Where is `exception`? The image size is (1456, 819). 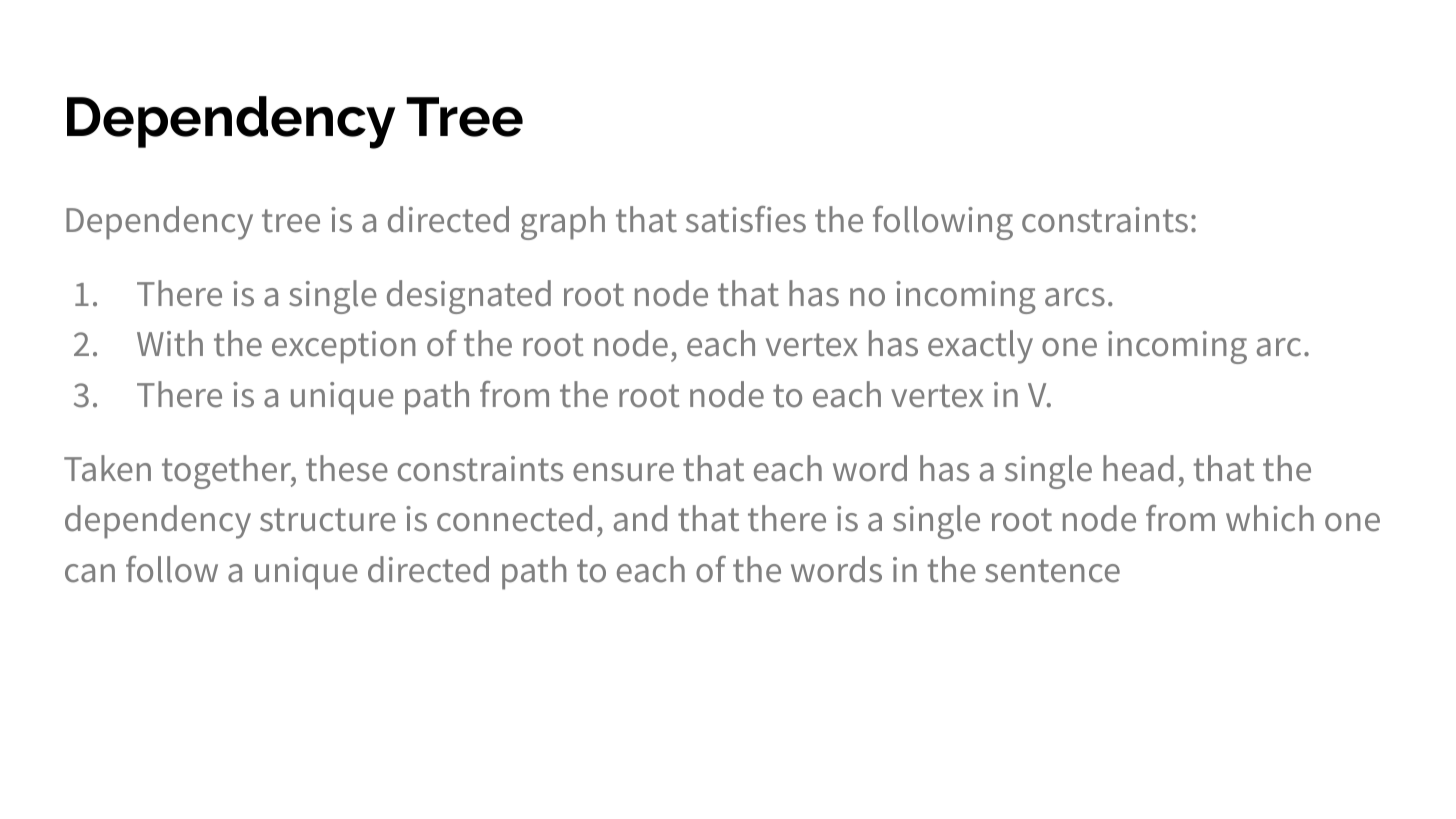
exception is located at coordinates (344, 347).
